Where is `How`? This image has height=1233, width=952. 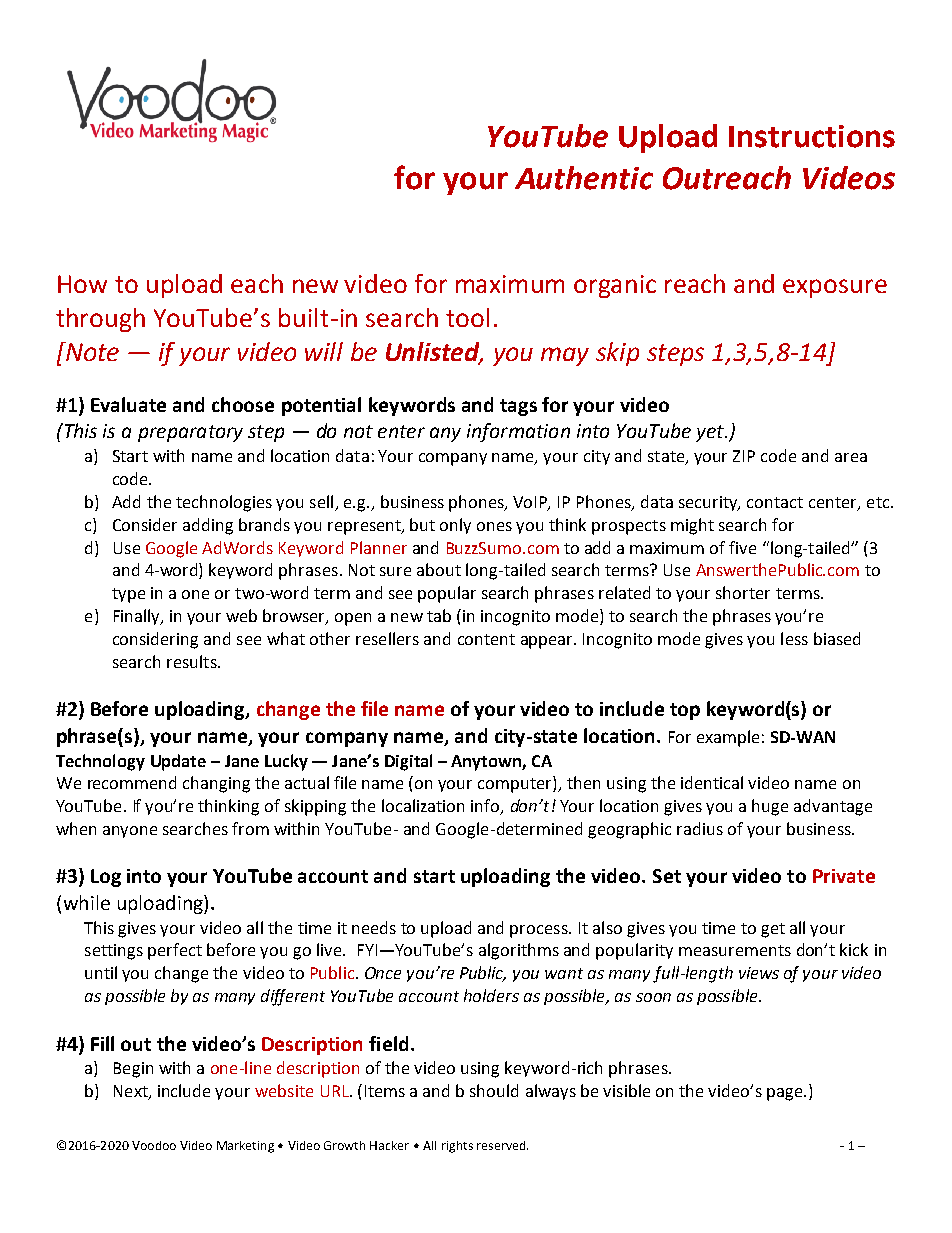 How is located at coordinates (82, 284).
